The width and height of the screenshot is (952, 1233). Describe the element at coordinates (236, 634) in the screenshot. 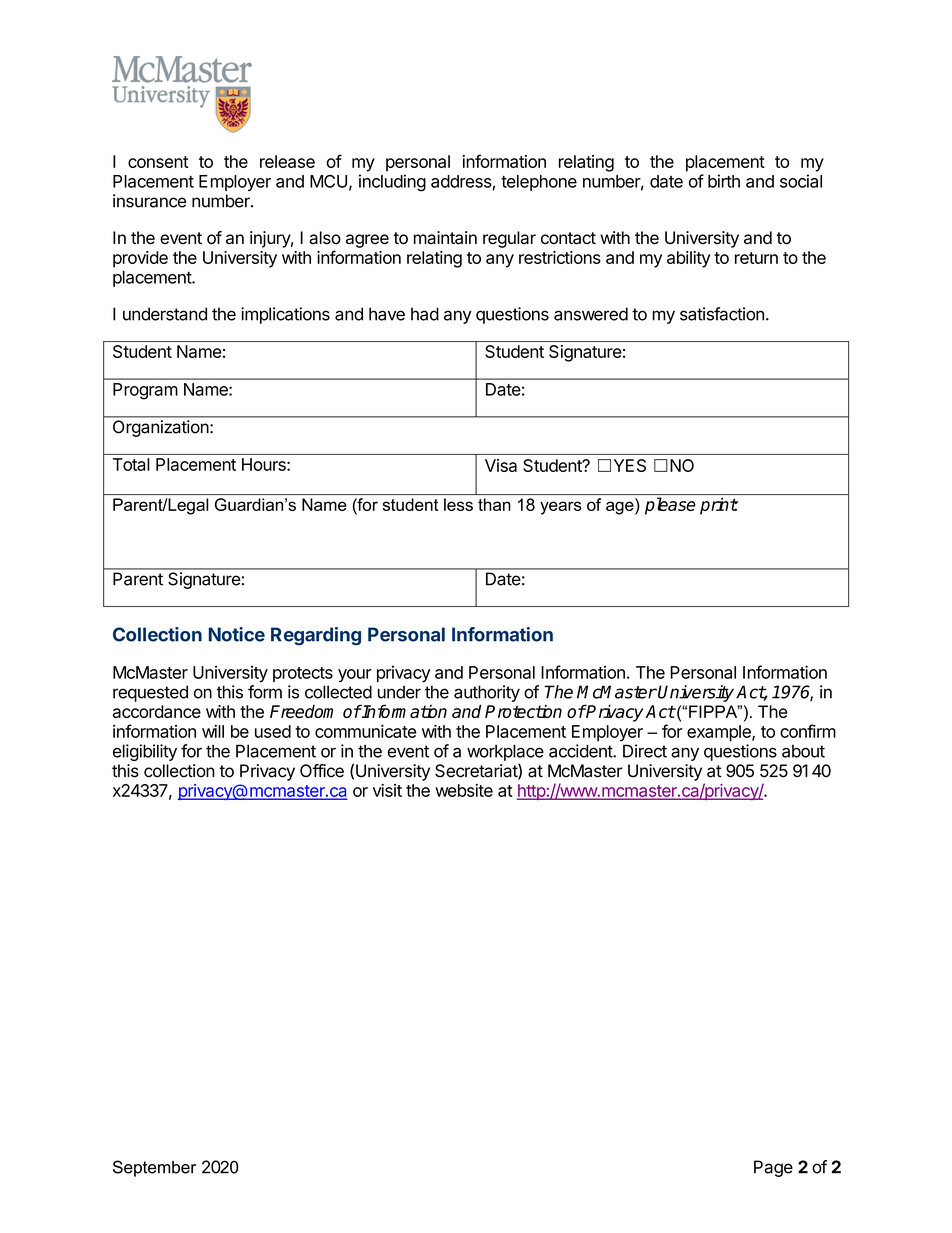

I see `Notice` at that location.
